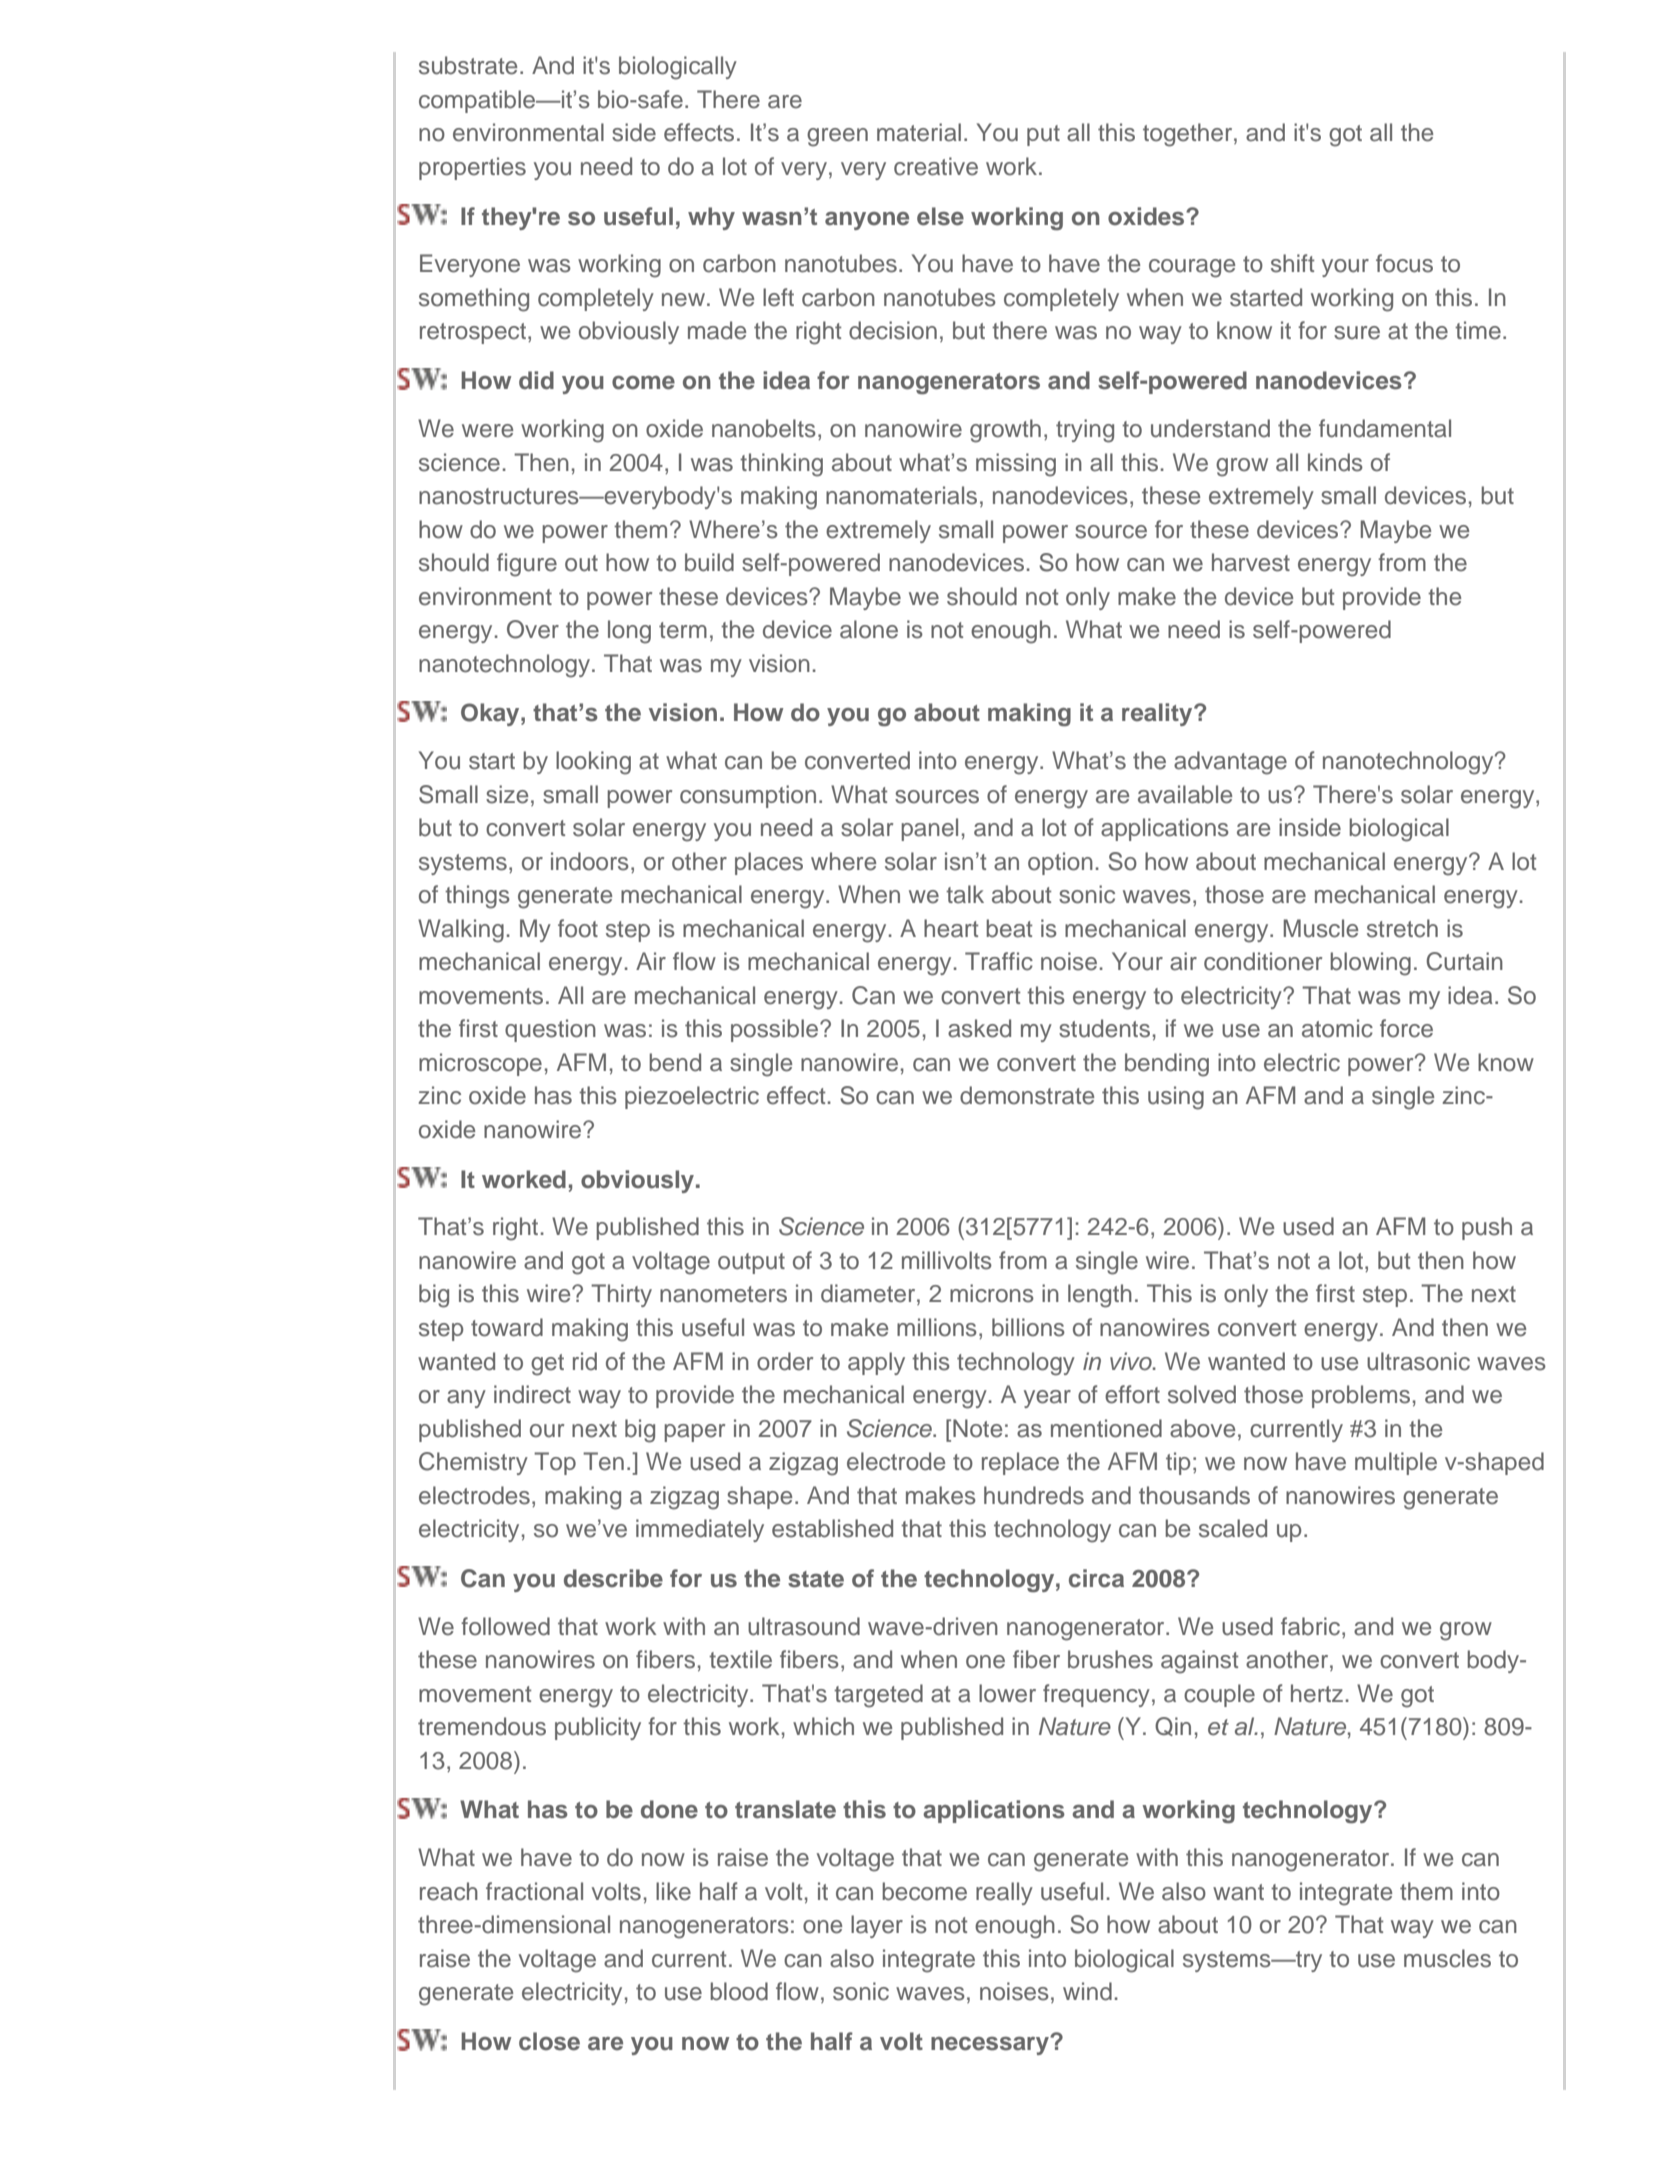 This image has height=2163, width=1671. Describe the element at coordinates (1034, 1495) in the image. I see `hundreds` at that location.
